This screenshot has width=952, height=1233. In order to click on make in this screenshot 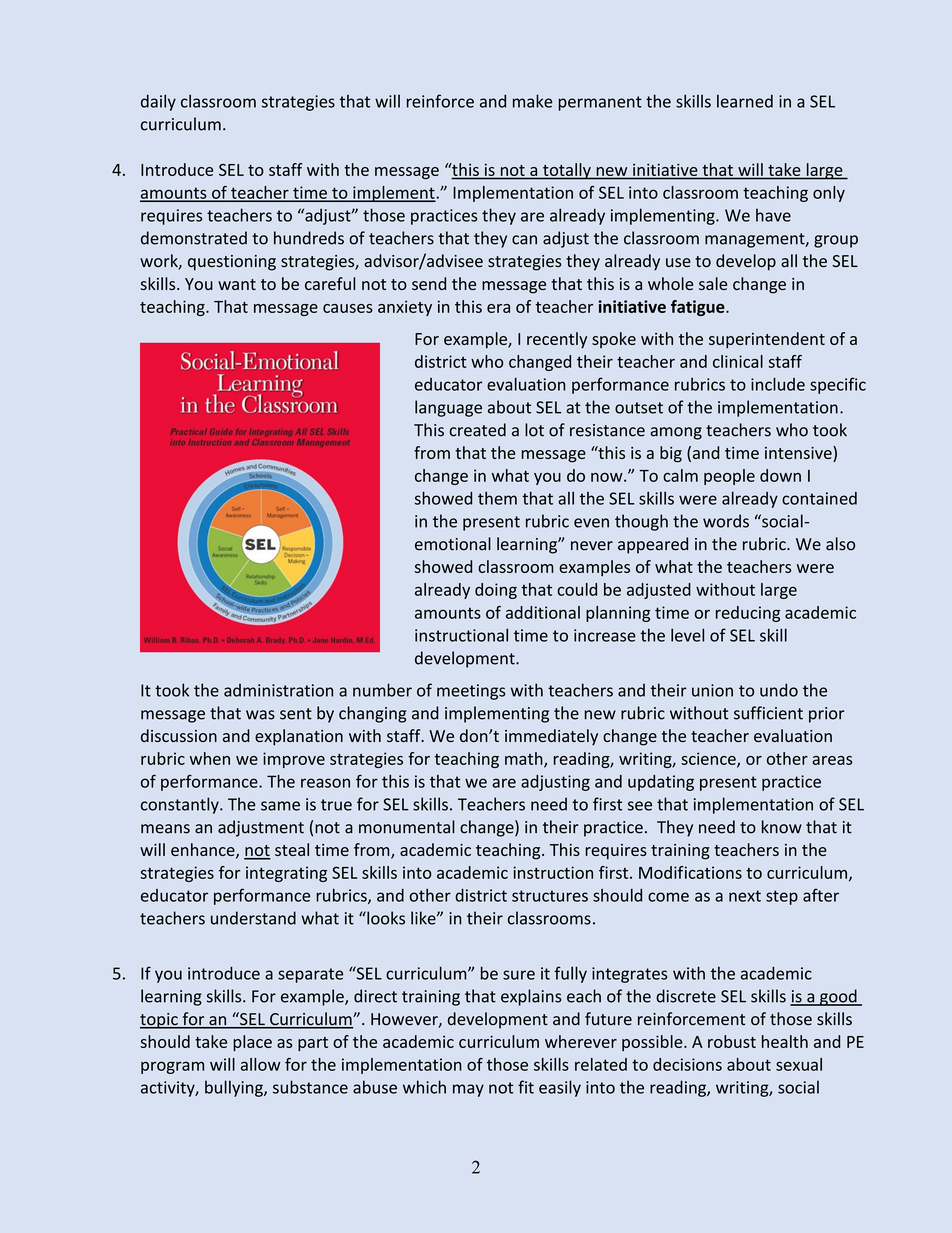, I will do `click(533, 101)`.
